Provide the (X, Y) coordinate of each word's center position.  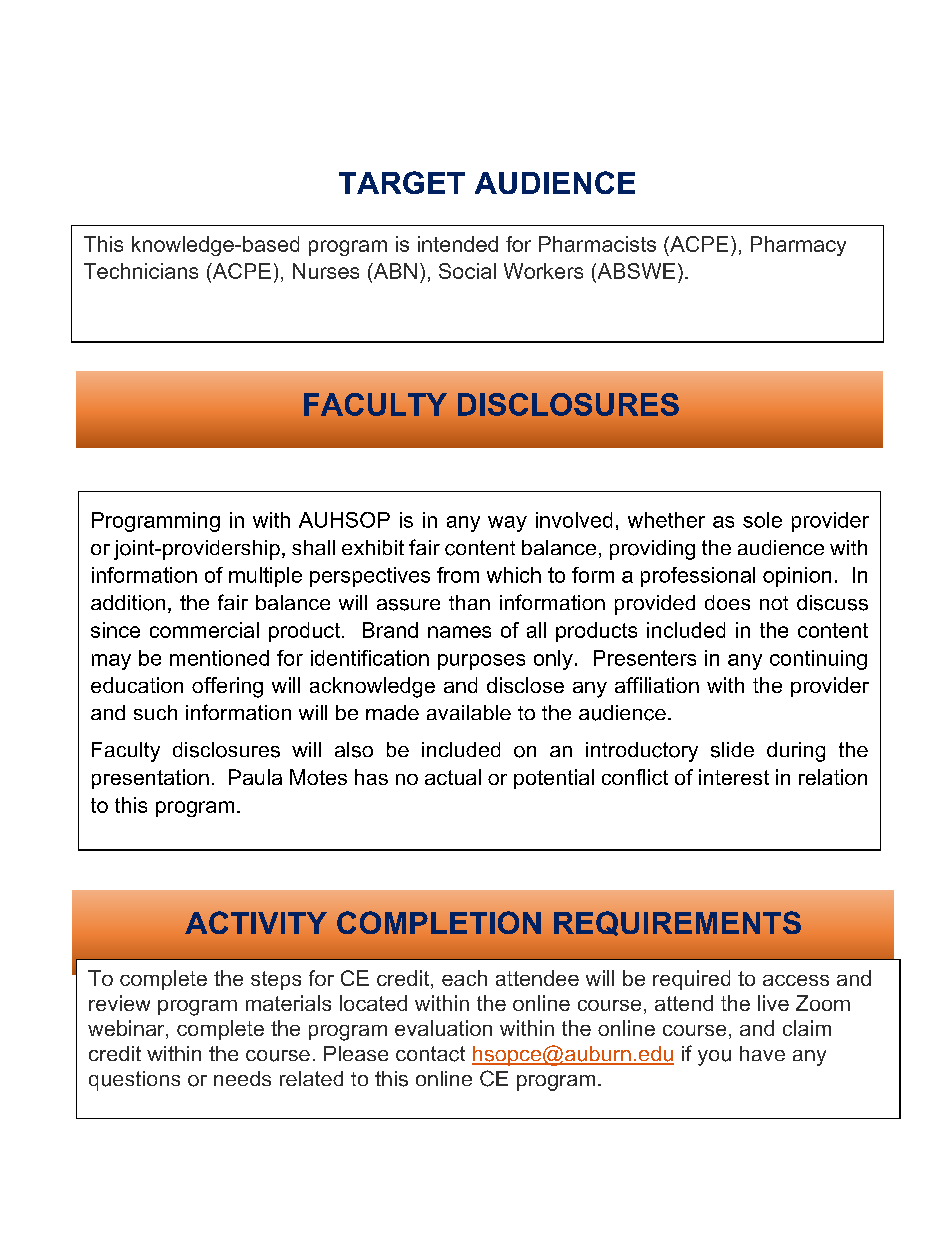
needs (242, 1078)
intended (458, 244)
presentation (150, 779)
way (507, 524)
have (762, 1053)
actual (453, 777)
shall (313, 547)
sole (762, 520)
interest (734, 777)
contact (430, 1054)
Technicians (141, 271)
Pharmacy (798, 246)
